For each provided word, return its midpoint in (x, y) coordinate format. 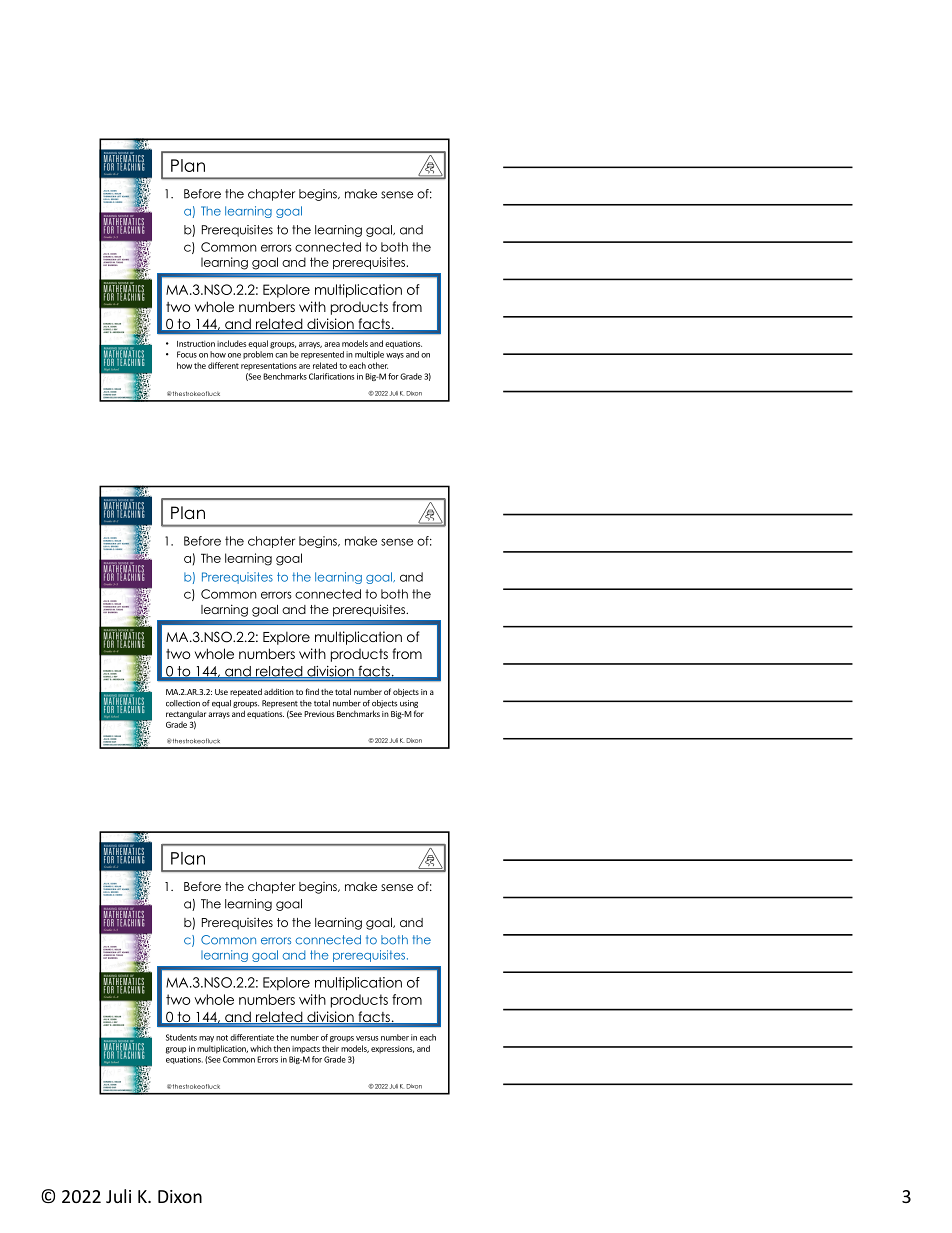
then (281, 1048)
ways (395, 356)
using (409, 704)
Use (221, 692)
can (281, 355)
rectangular (186, 715)
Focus (187, 354)
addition (279, 692)
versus (367, 1038)
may (206, 1039)
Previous (319, 714)
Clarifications (331, 376)
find (312, 691)
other (378, 365)
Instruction (196, 344)
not (222, 1038)
